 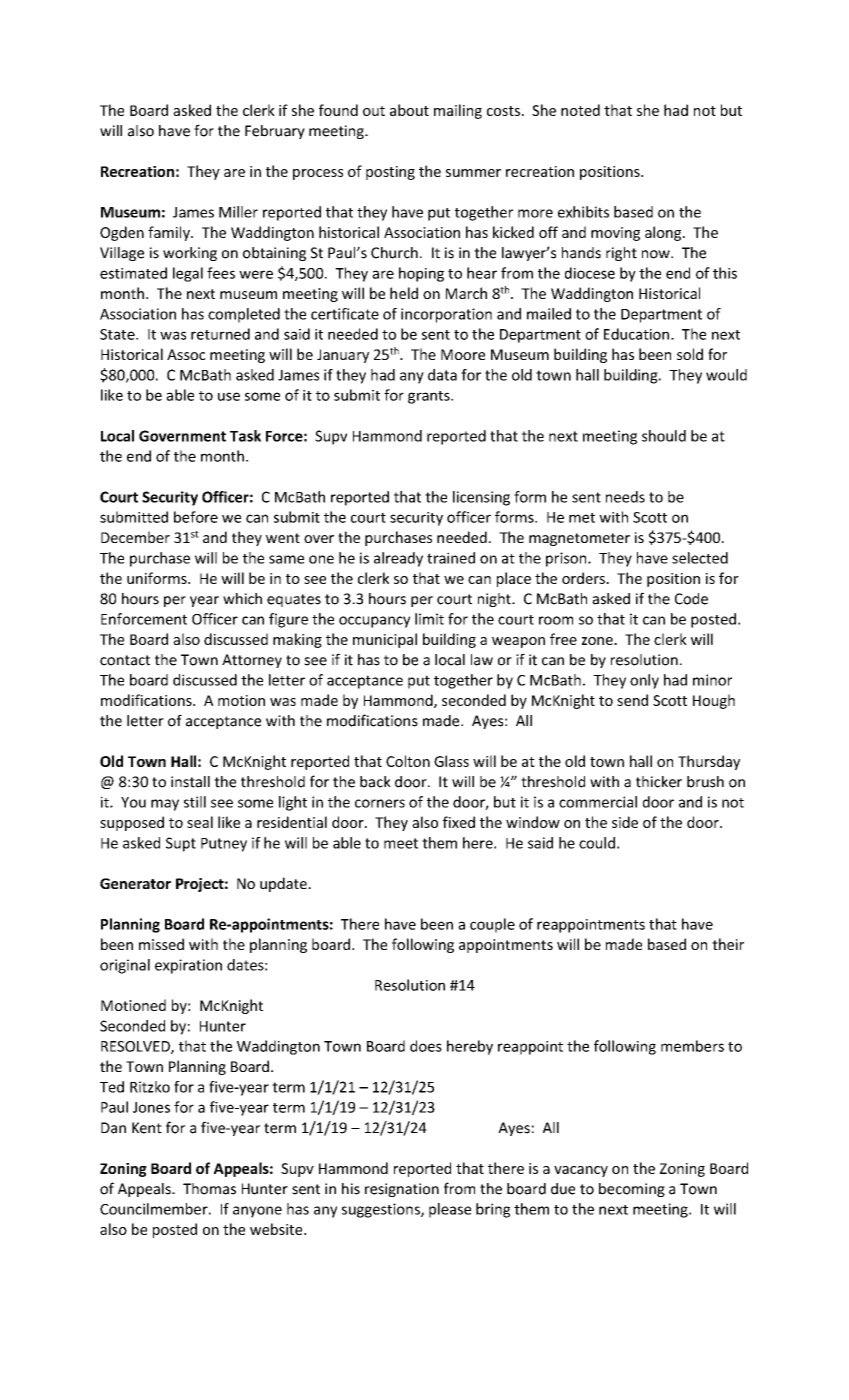 What do you see at coordinates (492, 925) in the screenshot?
I see `couple` at bounding box center [492, 925].
